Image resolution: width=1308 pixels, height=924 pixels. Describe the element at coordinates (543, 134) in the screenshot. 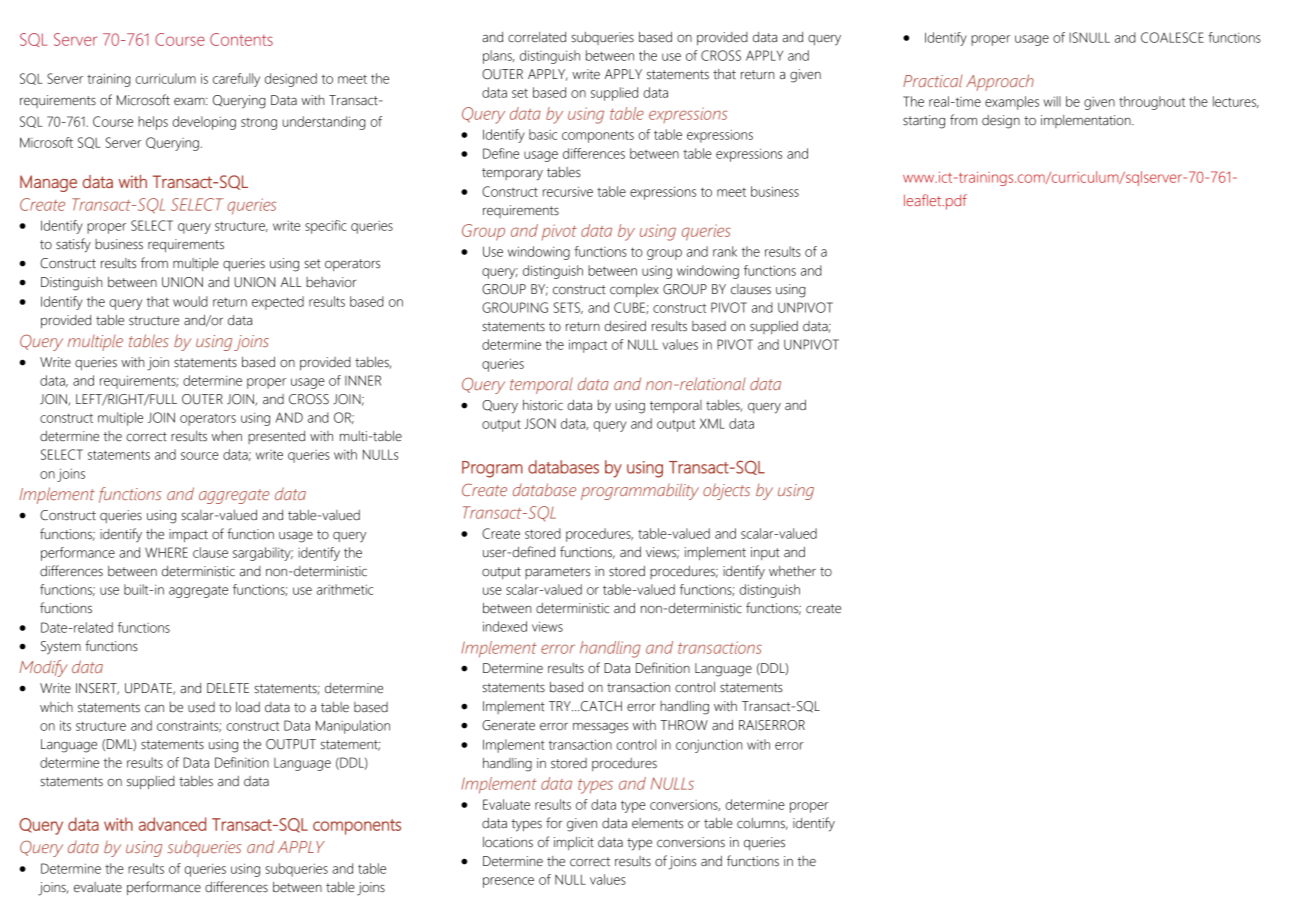

I see `basic` at that location.
